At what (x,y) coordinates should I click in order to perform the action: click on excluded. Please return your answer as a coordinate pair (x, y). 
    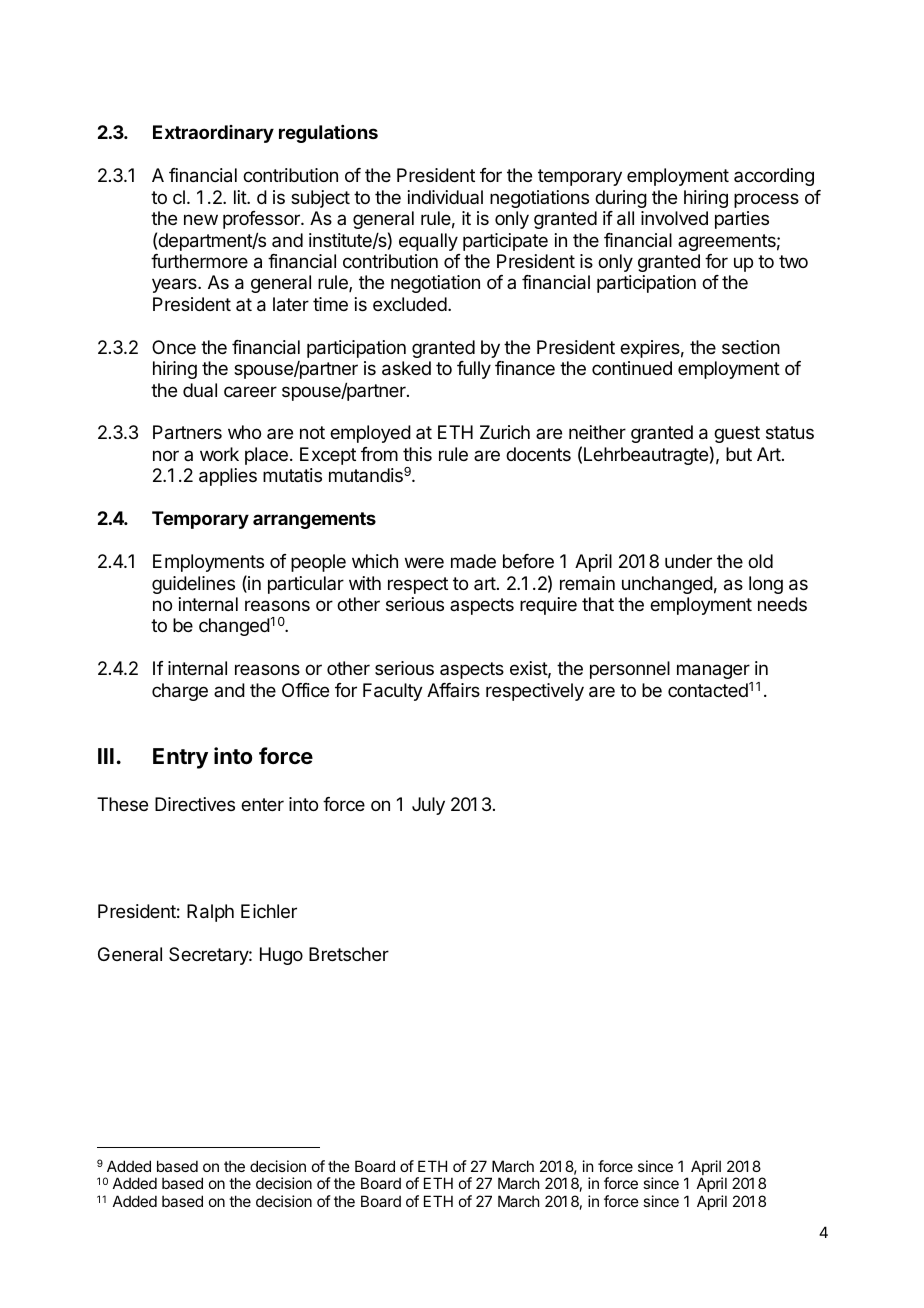
    Looking at the image, I should click on (410, 304).
